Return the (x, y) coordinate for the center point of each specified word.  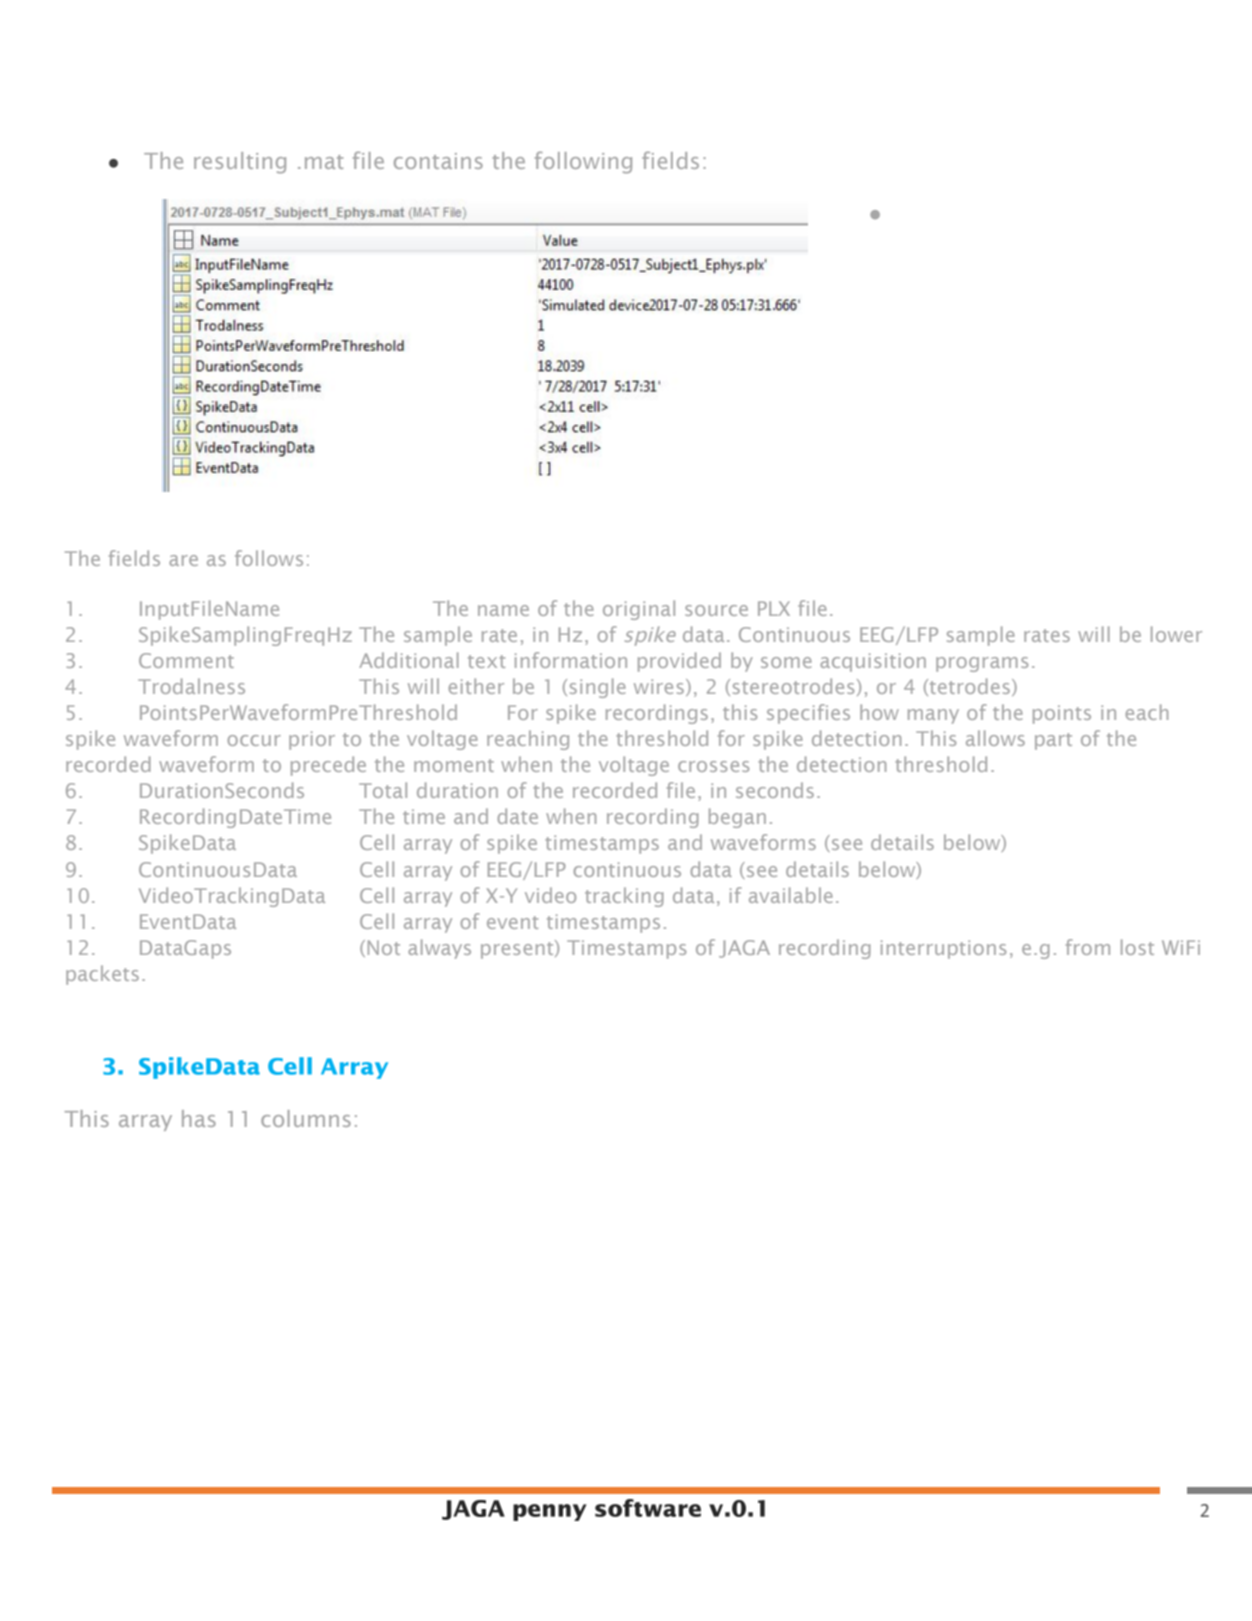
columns (306, 1118)
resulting (240, 163)
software (648, 1508)
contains (438, 161)
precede (328, 766)
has (199, 1118)
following (583, 162)
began (737, 818)
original (639, 610)
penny (550, 1512)
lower (1176, 634)
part (1053, 741)
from (1088, 947)
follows (269, 558)
